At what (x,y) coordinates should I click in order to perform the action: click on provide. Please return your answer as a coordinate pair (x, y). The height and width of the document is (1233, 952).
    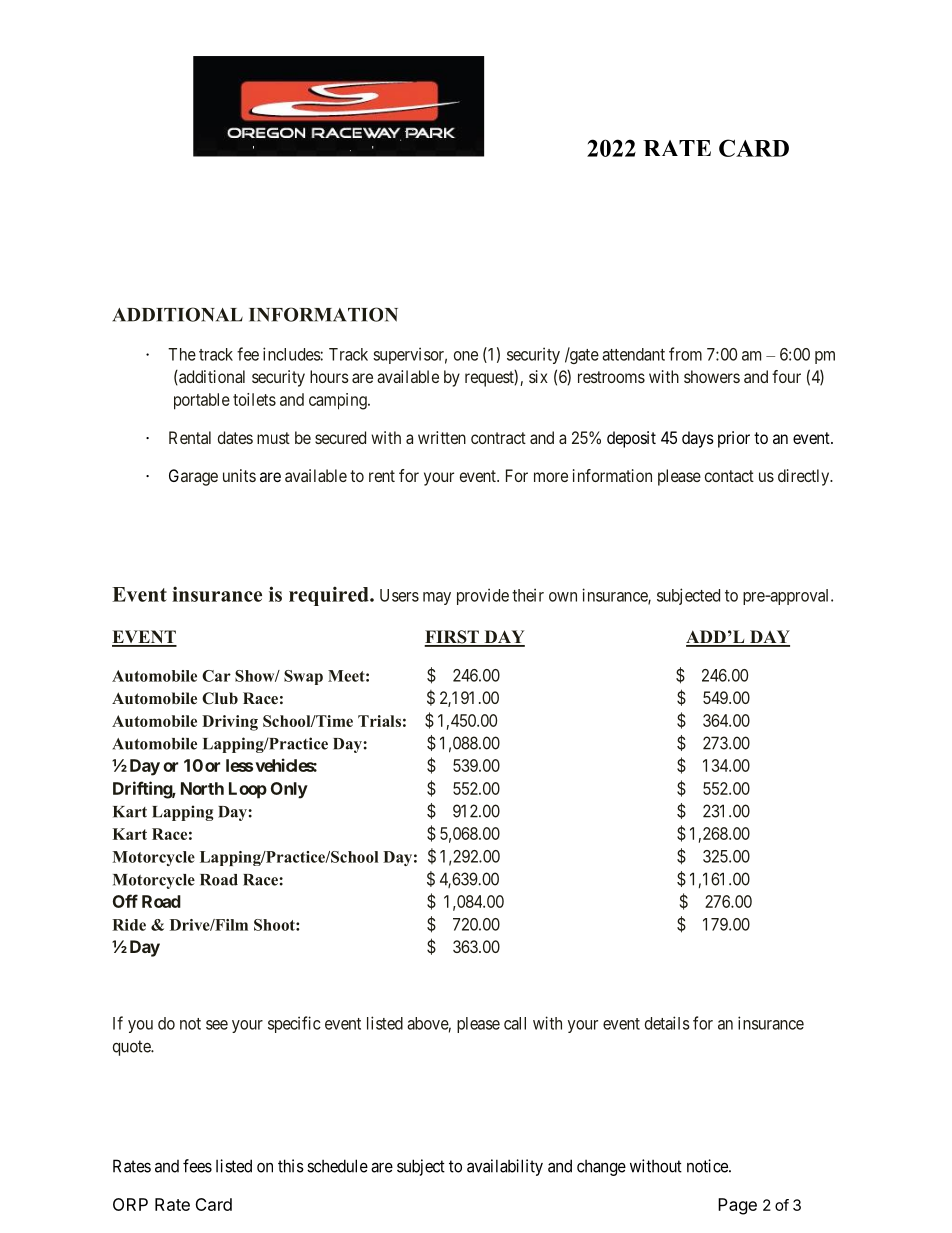
    Looking at the image, I should click on (483, 596).
